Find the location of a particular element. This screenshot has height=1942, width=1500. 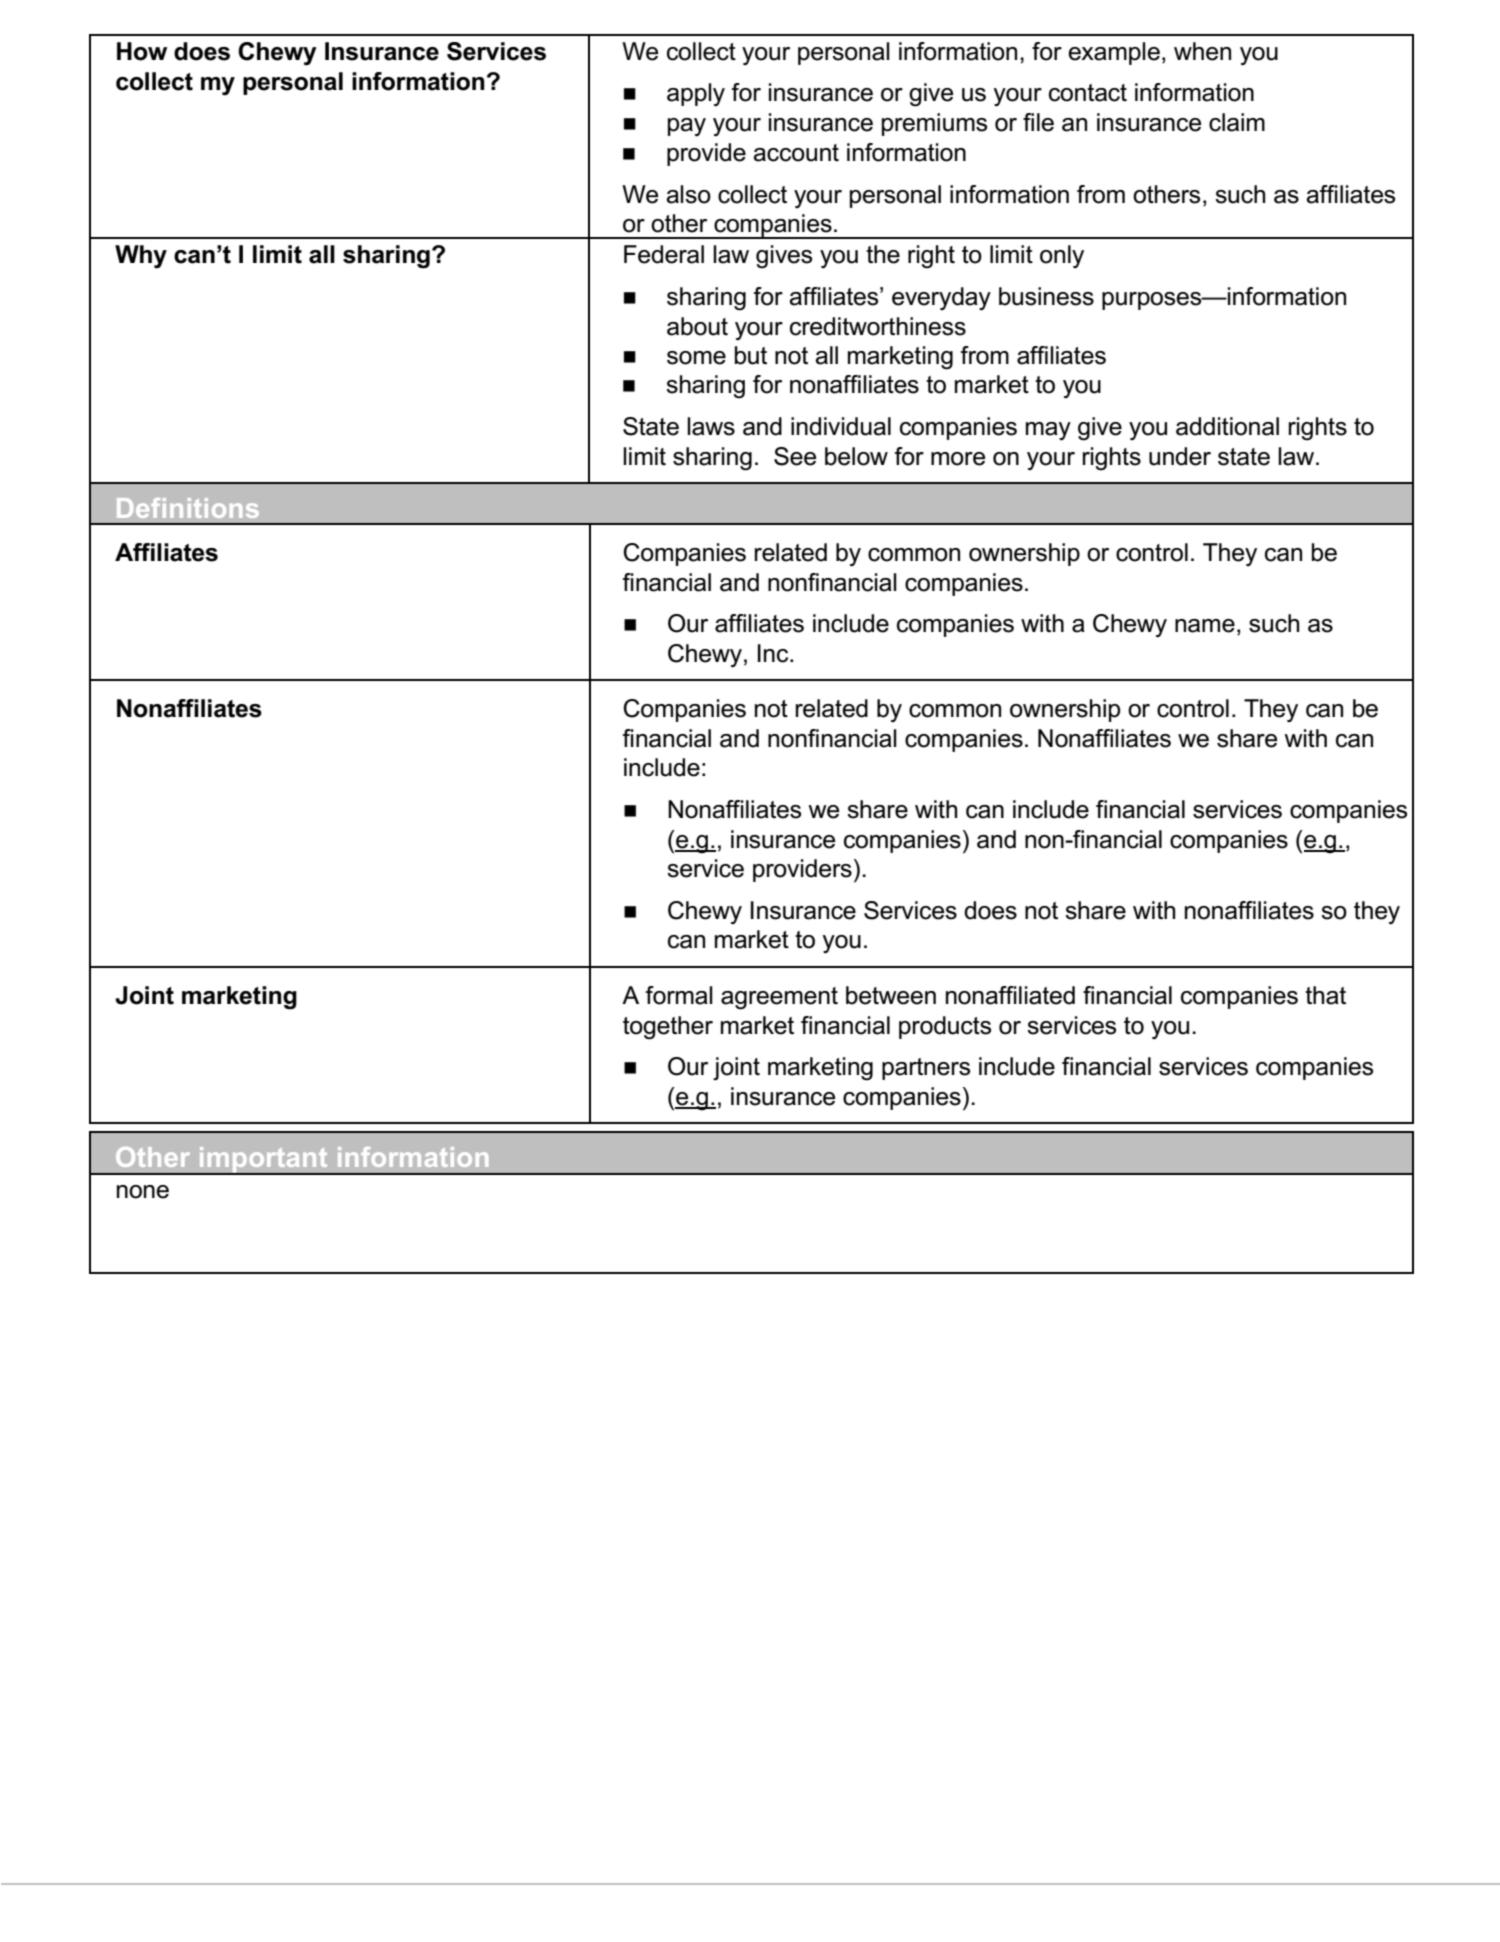

name is located at coordinates (1205, 626).
